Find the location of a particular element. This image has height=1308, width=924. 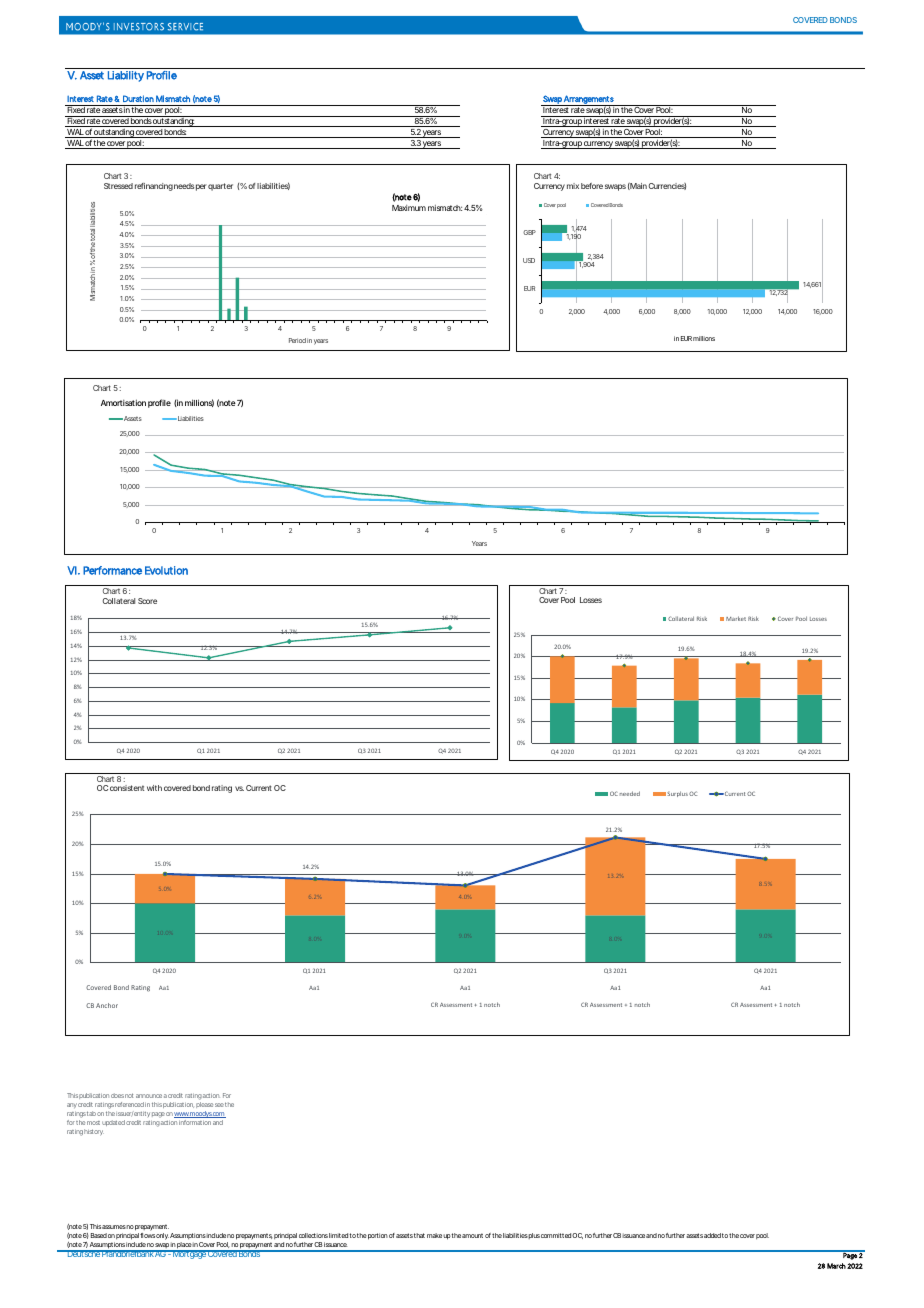

Maximum is located at coordinates (409, 208).
